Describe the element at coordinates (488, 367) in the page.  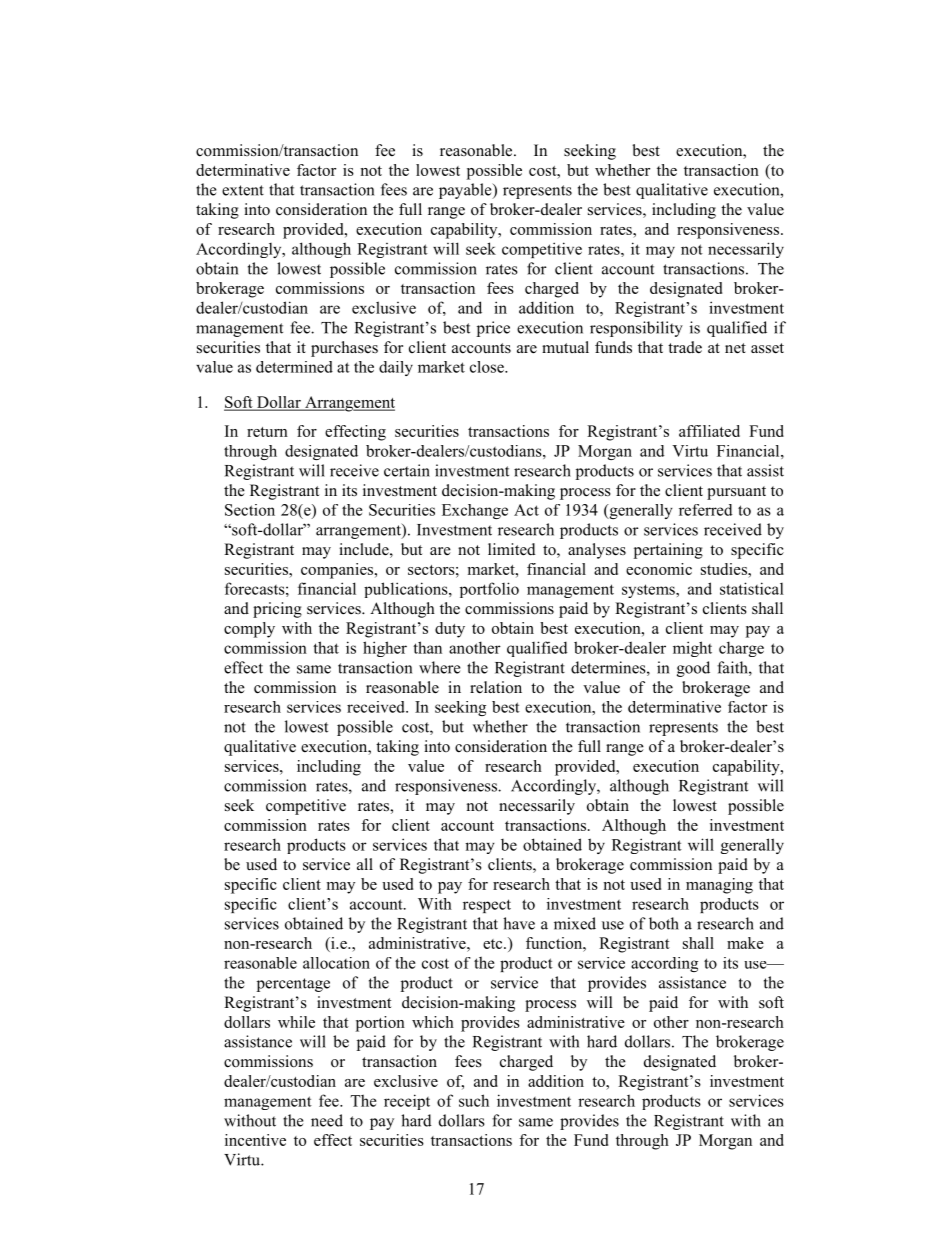
I see `close` at that location.
